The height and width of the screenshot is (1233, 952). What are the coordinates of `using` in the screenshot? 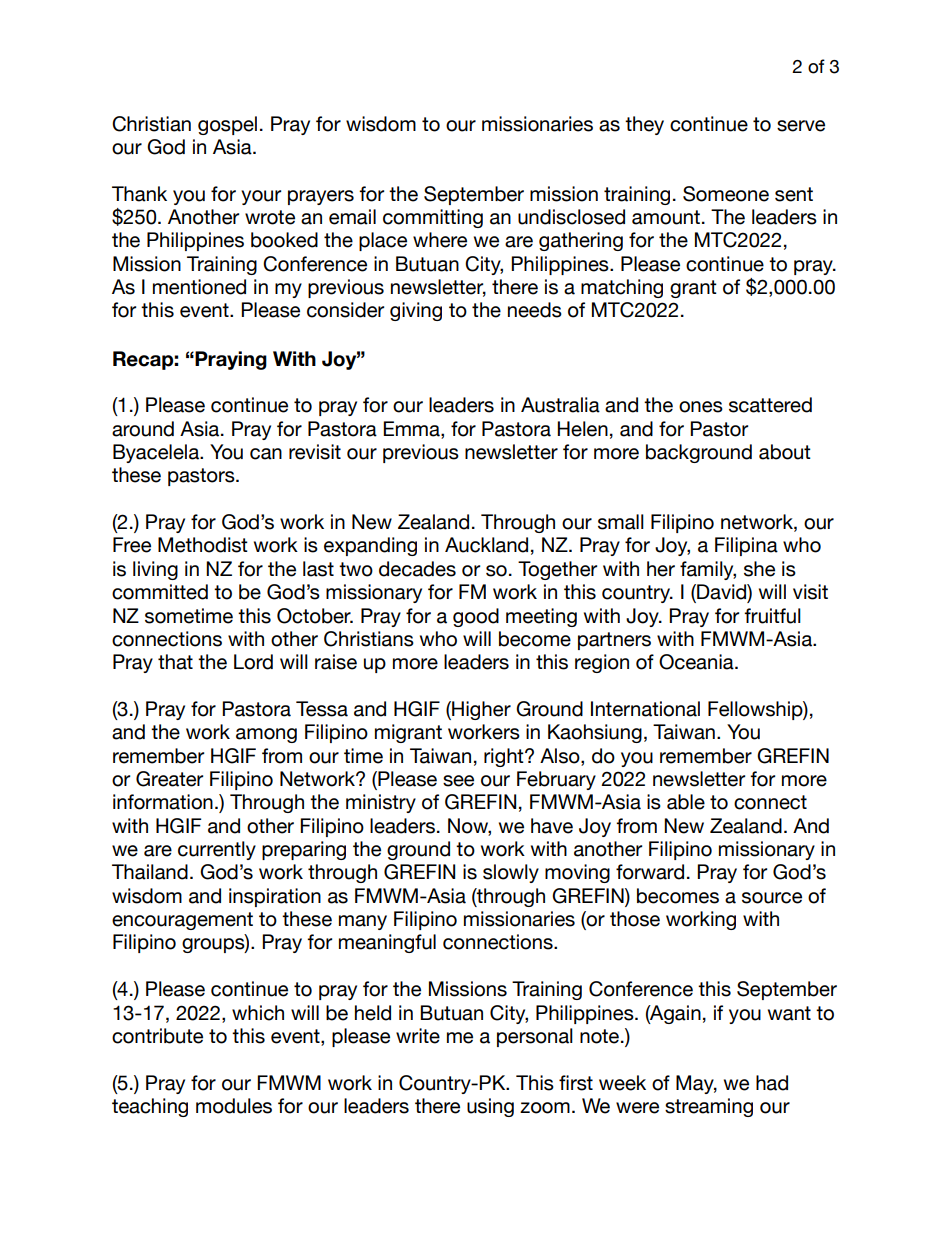 It's located at (490, 1107).
